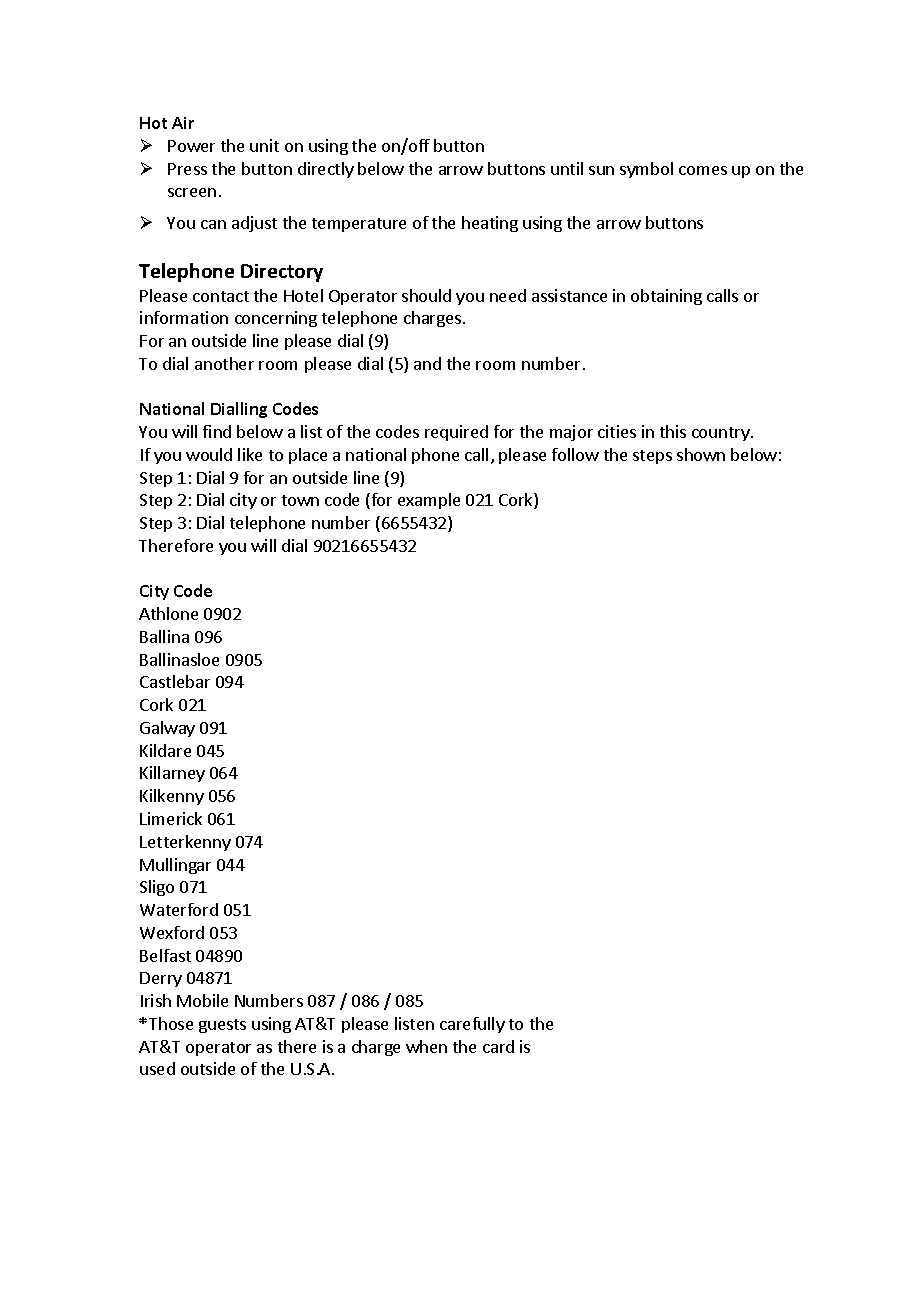  Describe the element at coordinates (191, 146) in the document. I see `Power` at that location.
